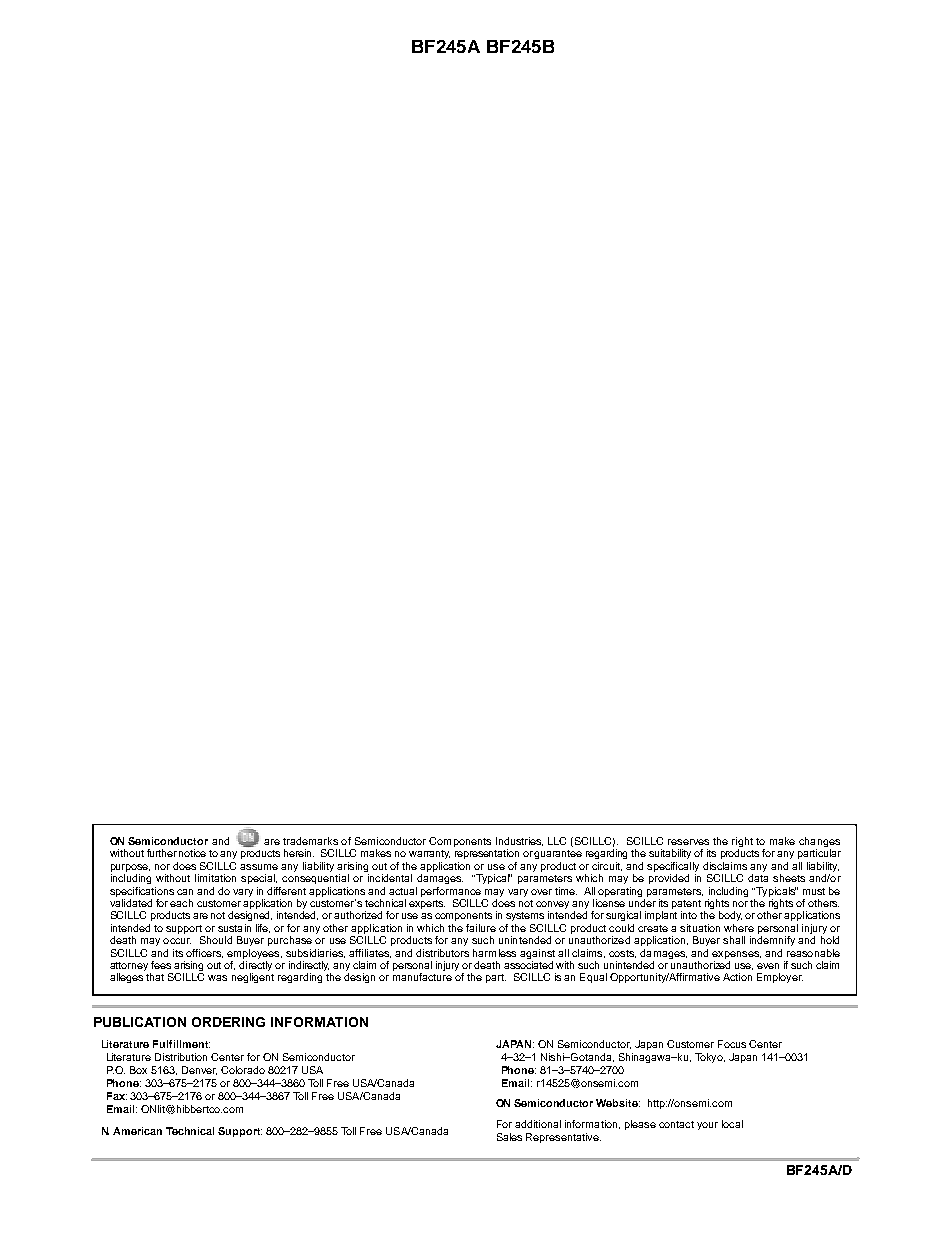 Image resolution: width=952 pixels, height=1233 pixels. Describe the element at coordinates (688, 842) in the screenshot. I see `reserves` at that location.
